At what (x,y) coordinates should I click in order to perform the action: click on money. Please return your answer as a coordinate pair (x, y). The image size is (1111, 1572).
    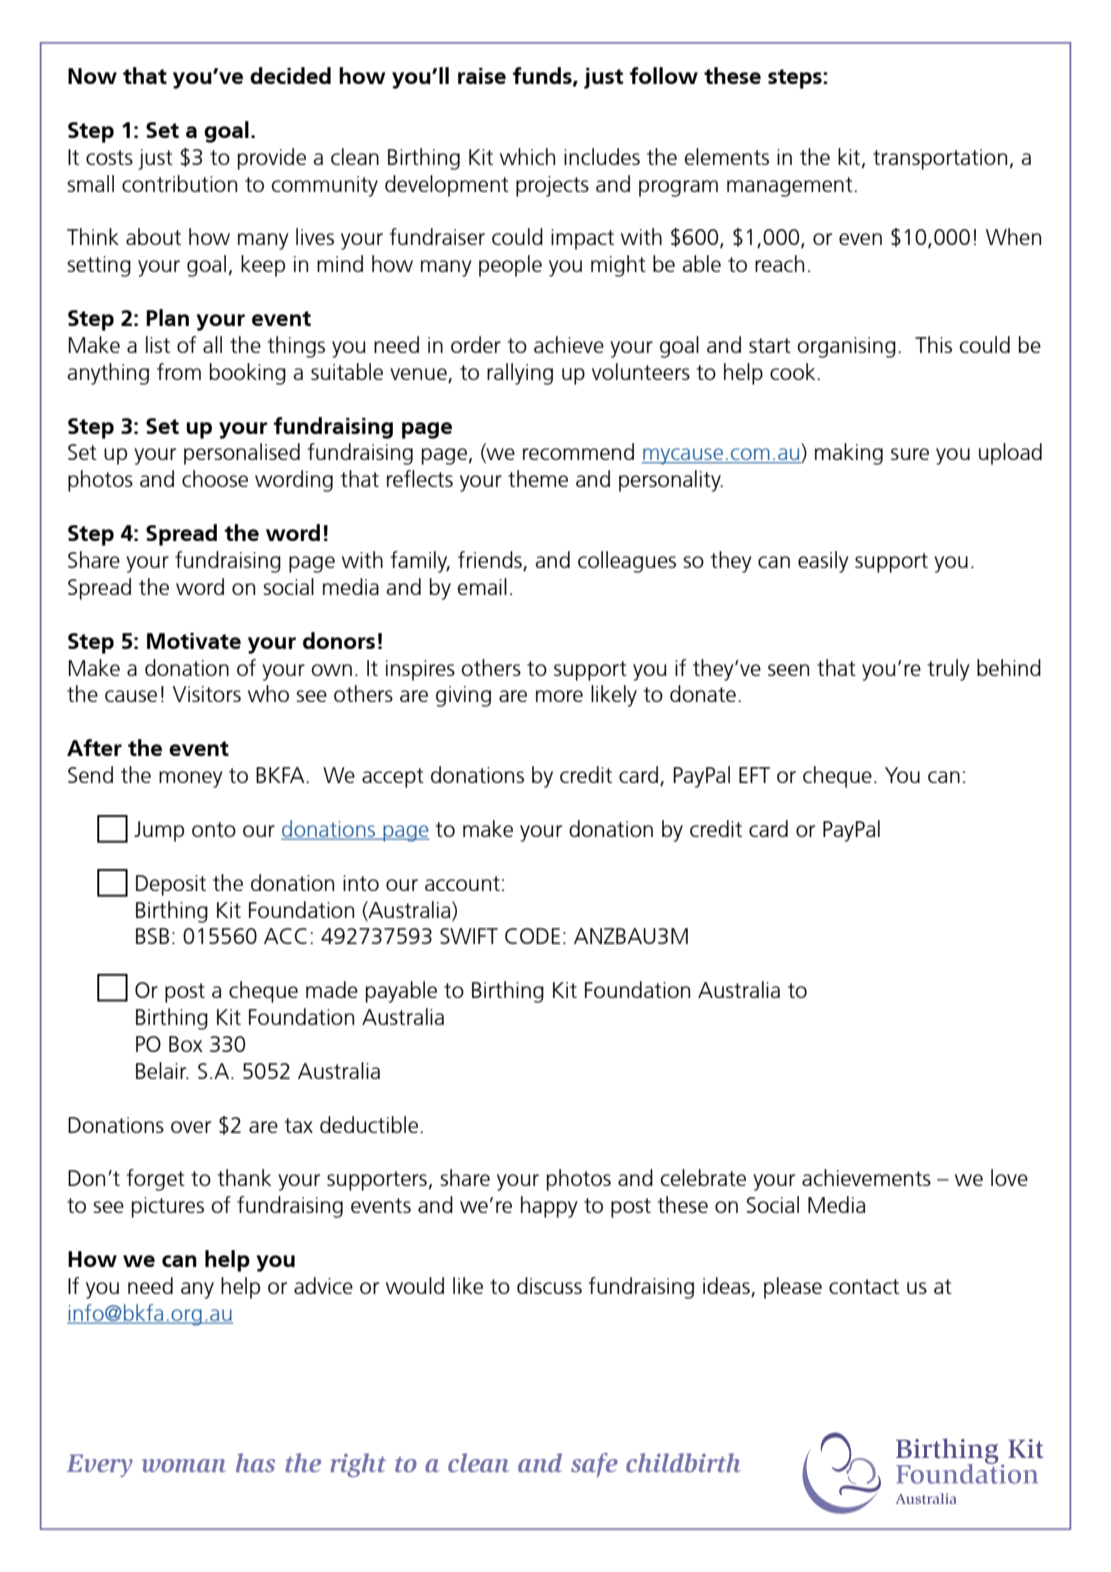
    Looking at the image, I should click on (191, 779).
